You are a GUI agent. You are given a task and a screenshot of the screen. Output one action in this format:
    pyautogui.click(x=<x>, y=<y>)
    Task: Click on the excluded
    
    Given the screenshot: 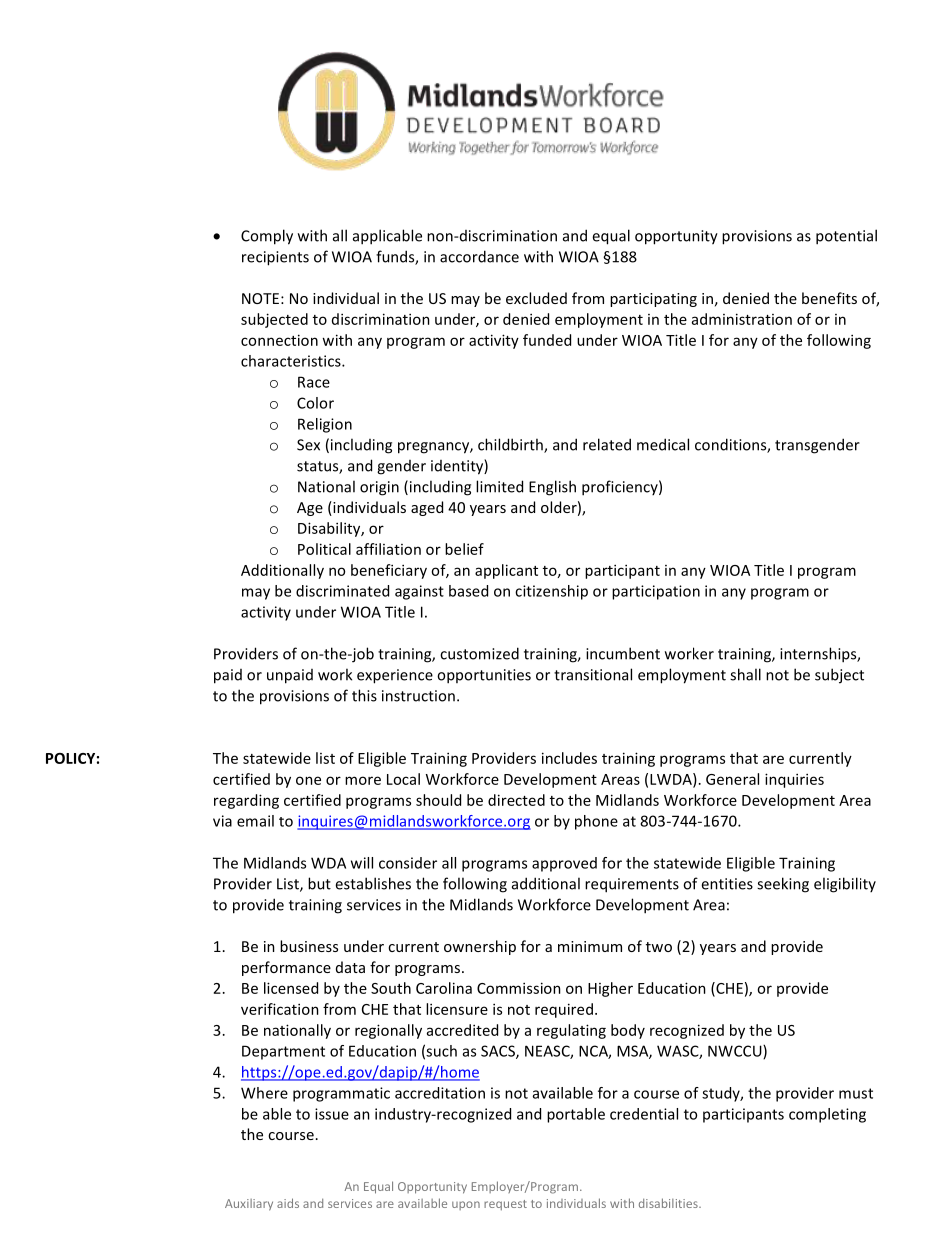 What is the action you would take?
    pyautogui.click(x=536, y=298)
